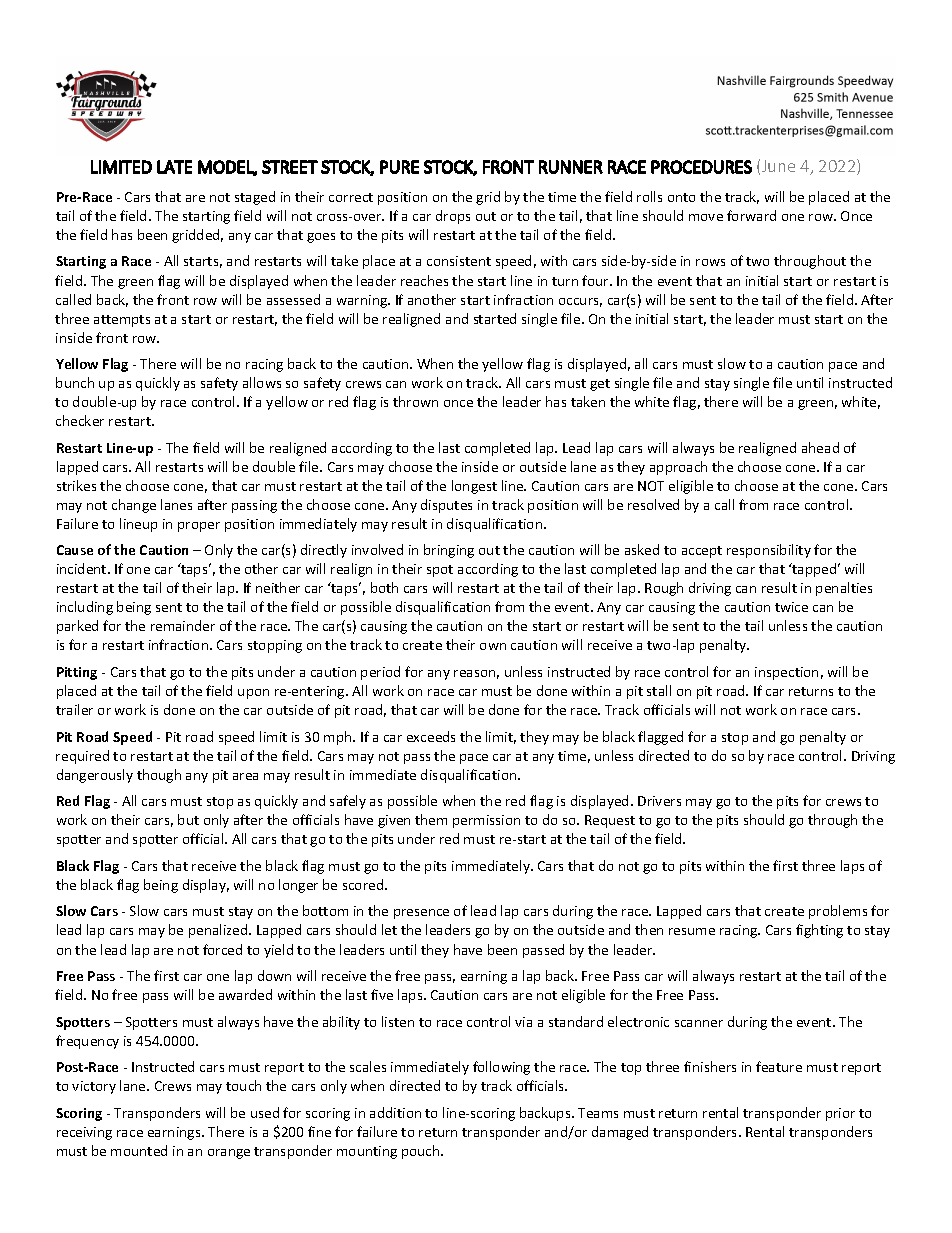 Image resolution: width=952 pixels, height=1233 pixels. What do you see at coordinates (188, 819) in the screenshot?
I see `but` at bounding box center [188, 819].
